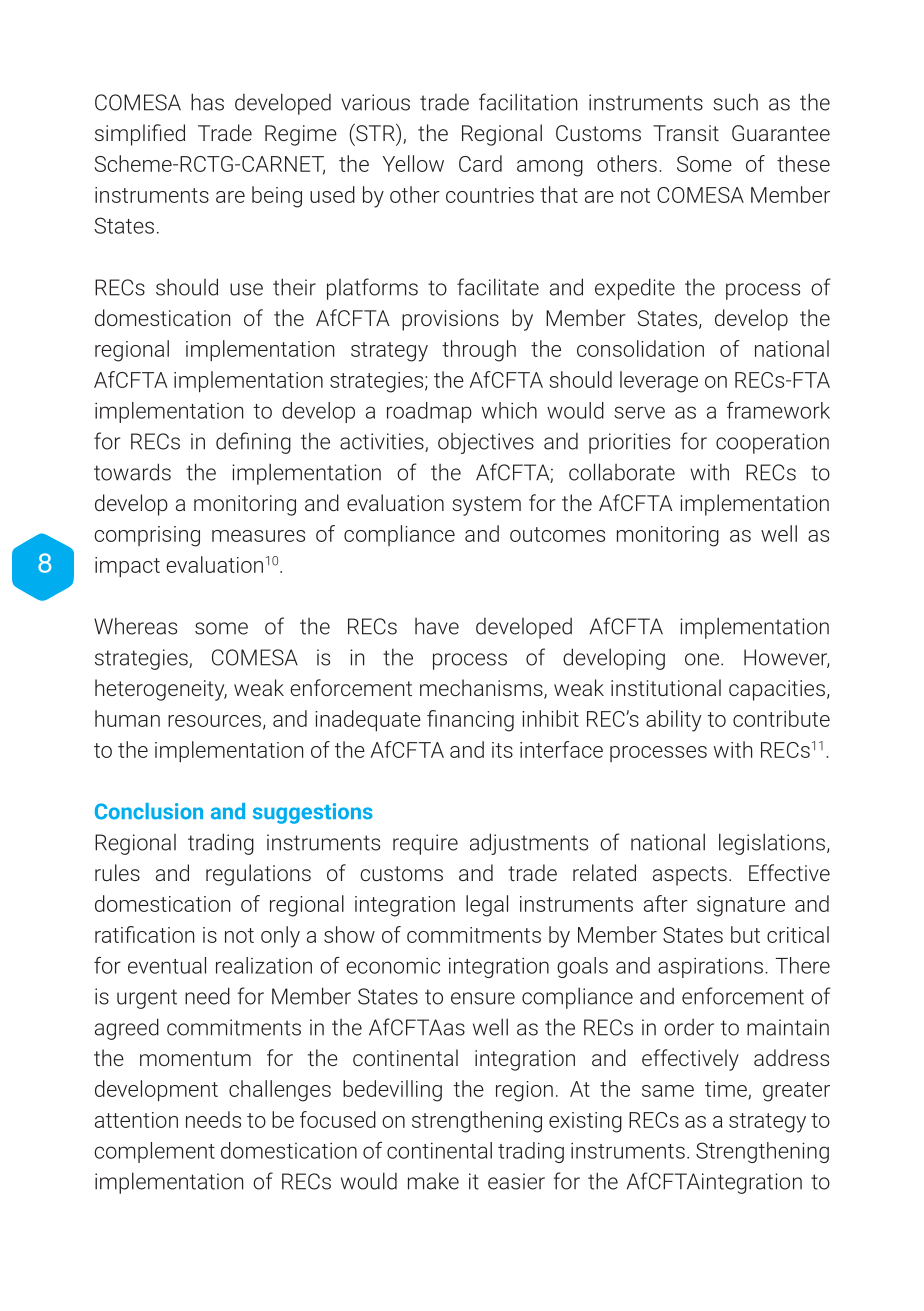  Describe the element at coordinates (772, 844) in the screenshot. I see `legislations` at that location.
